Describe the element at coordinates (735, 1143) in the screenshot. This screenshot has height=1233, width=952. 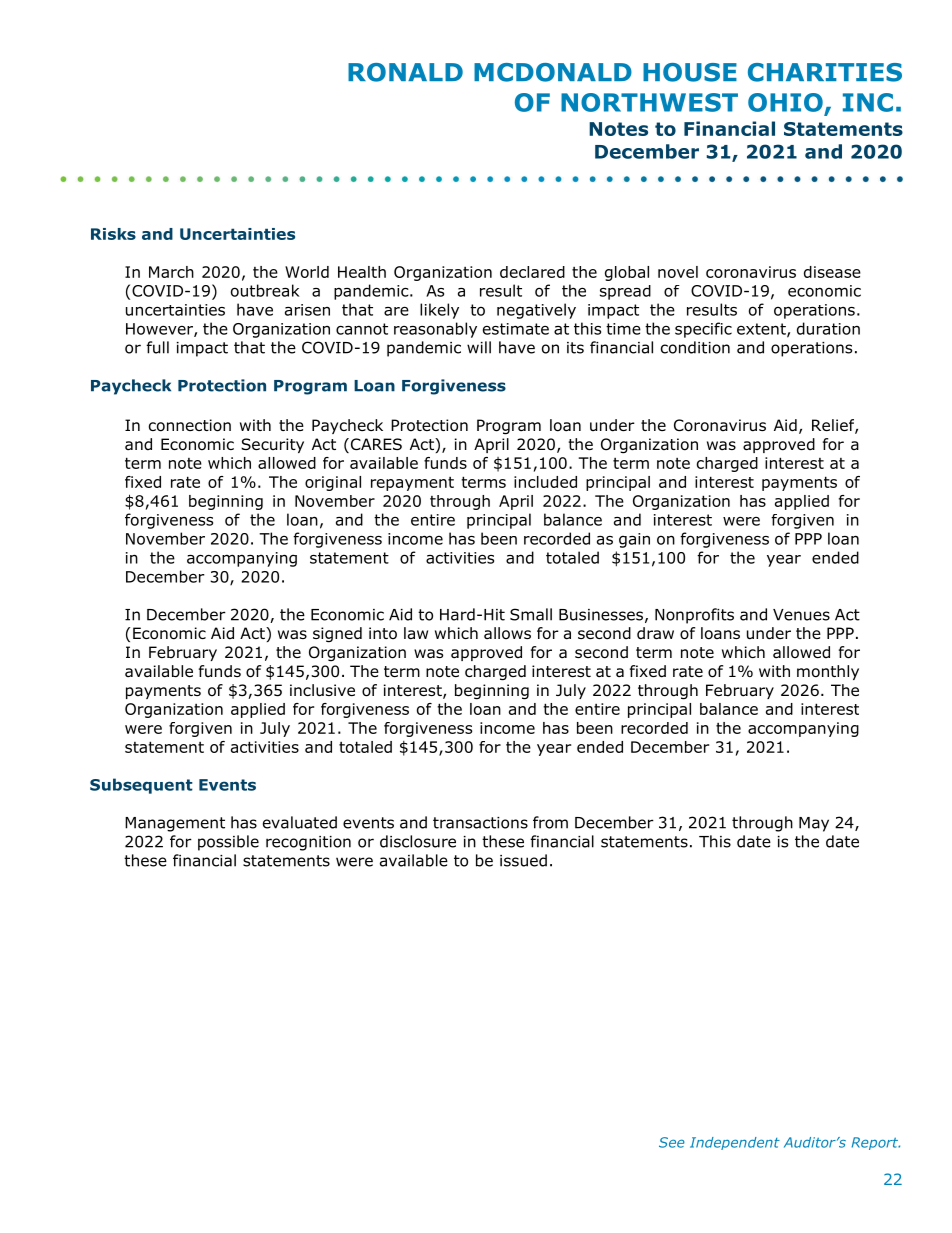
I see `Independent` at that location.
